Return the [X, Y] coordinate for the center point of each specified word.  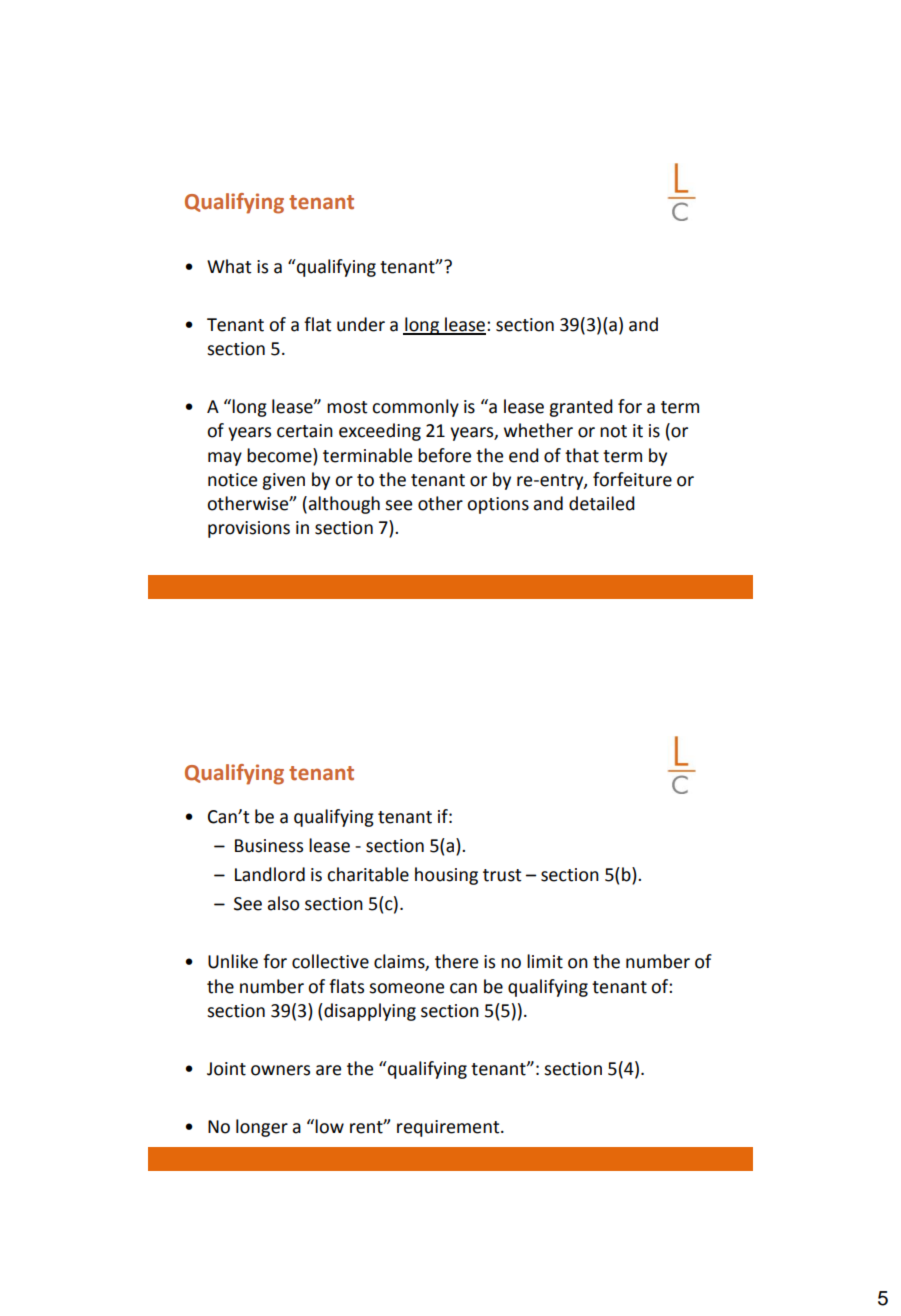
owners [280, 1070]
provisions [249, 529]
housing [446, 876]
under [361, 324]
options [498, 505]
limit [545, 961]
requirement [449, 1128]
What [229, 266]
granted [581, 408]
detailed [602, 503]
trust [502, 875]
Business [269, 846]
